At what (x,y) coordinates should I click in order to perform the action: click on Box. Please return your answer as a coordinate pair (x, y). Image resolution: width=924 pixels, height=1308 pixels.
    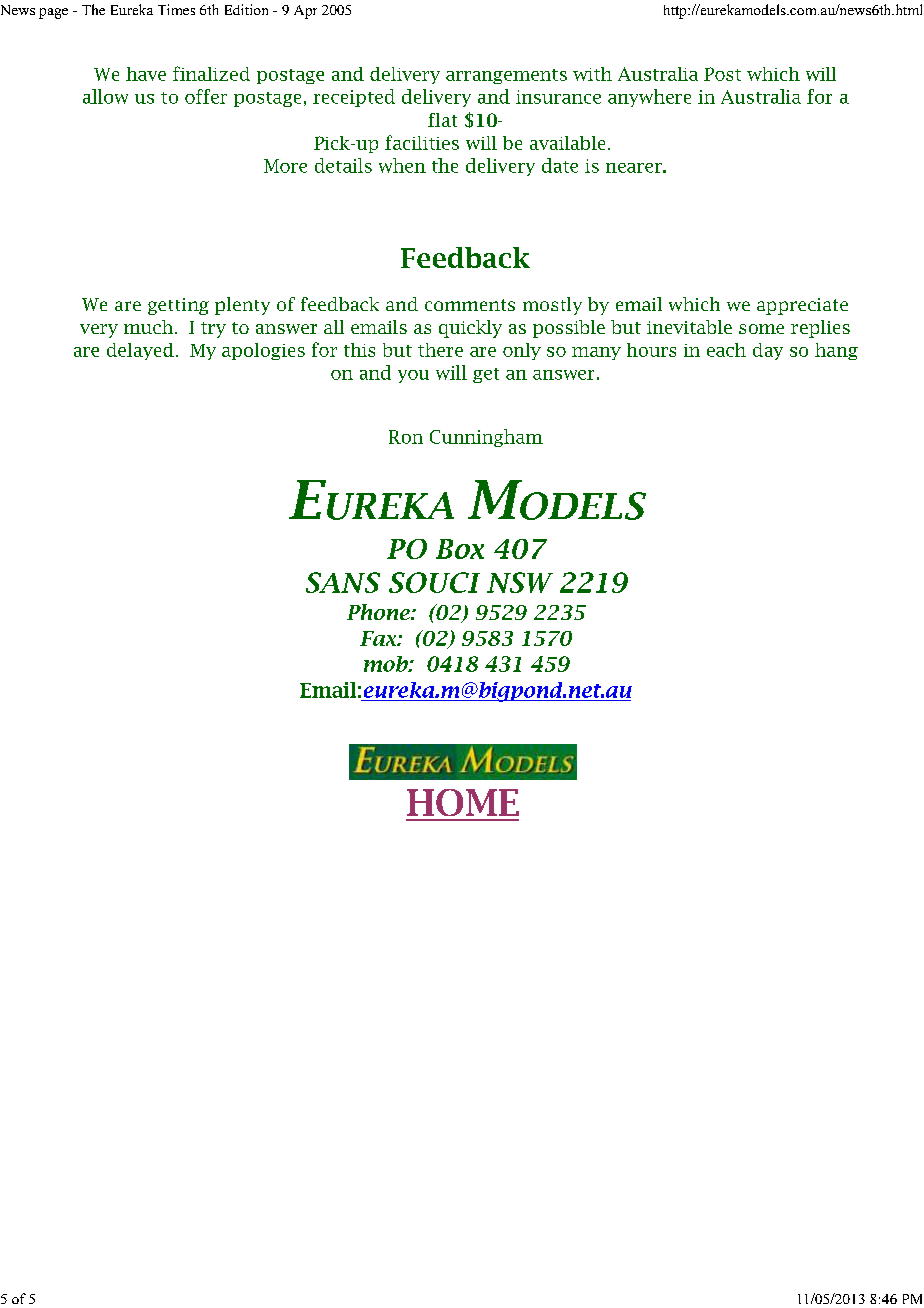
    Looking at the image, I should click on (460, 549).
